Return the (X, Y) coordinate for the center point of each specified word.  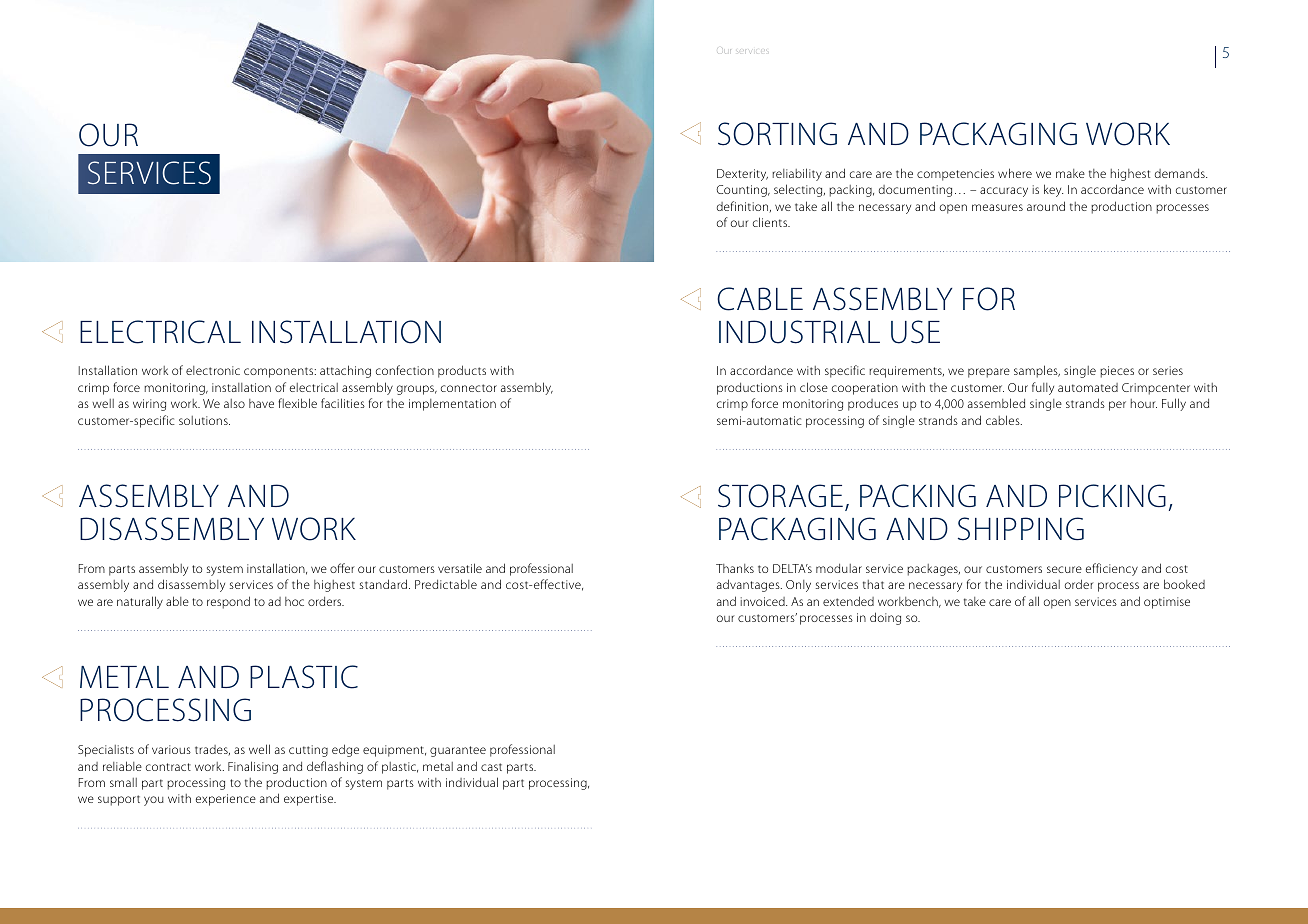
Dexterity (742, 175)
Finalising (253, 767)
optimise (1167, 603)
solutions (204, 420)
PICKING (1112, 496)
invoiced (764, 601)
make (1070, 173)
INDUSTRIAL (799, 332)
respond (228, 602)
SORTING (777, 134)
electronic (213, 370)
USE (915, 332)
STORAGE (780, 496)
